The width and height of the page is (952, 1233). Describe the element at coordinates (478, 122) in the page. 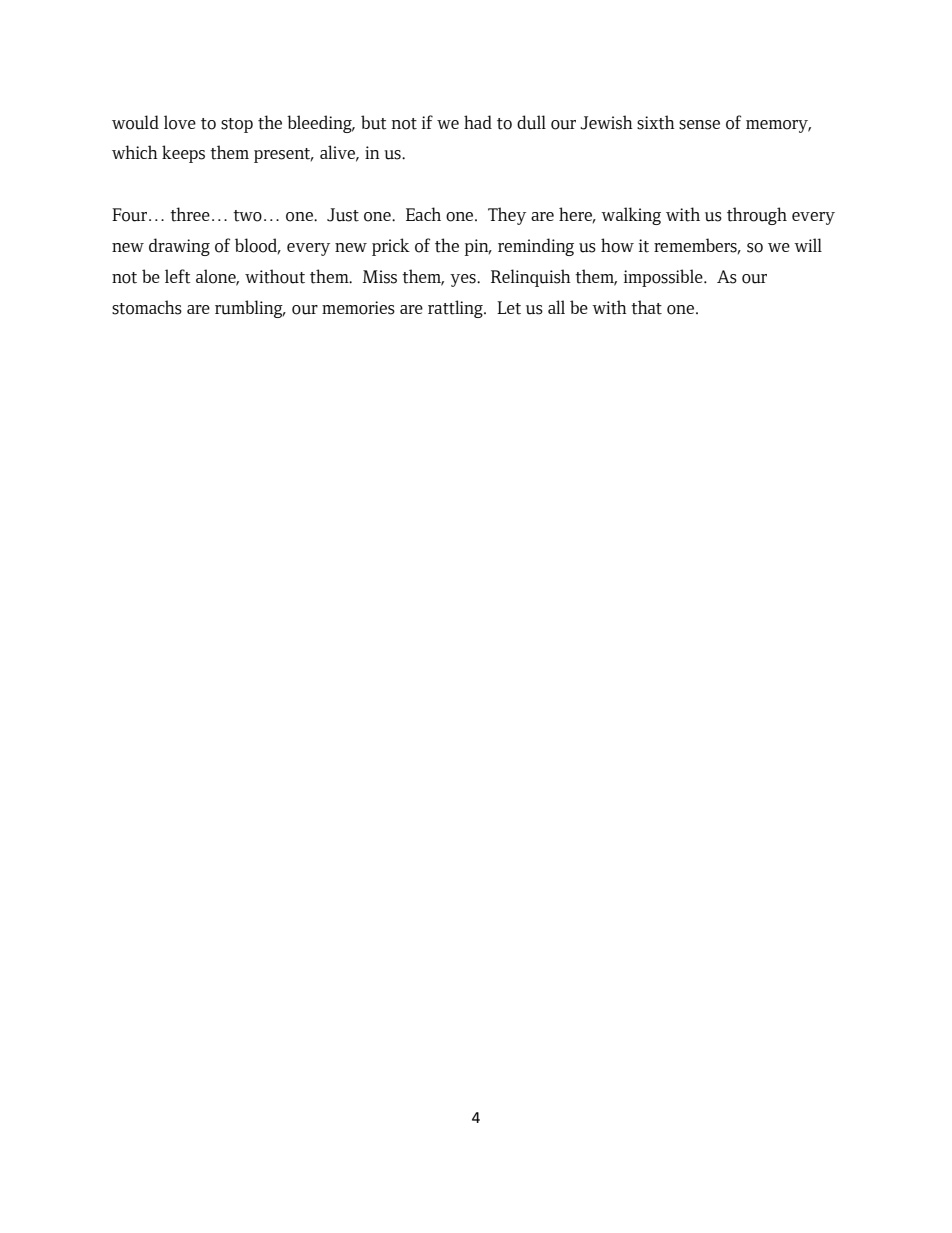

I see `had` at that location.
